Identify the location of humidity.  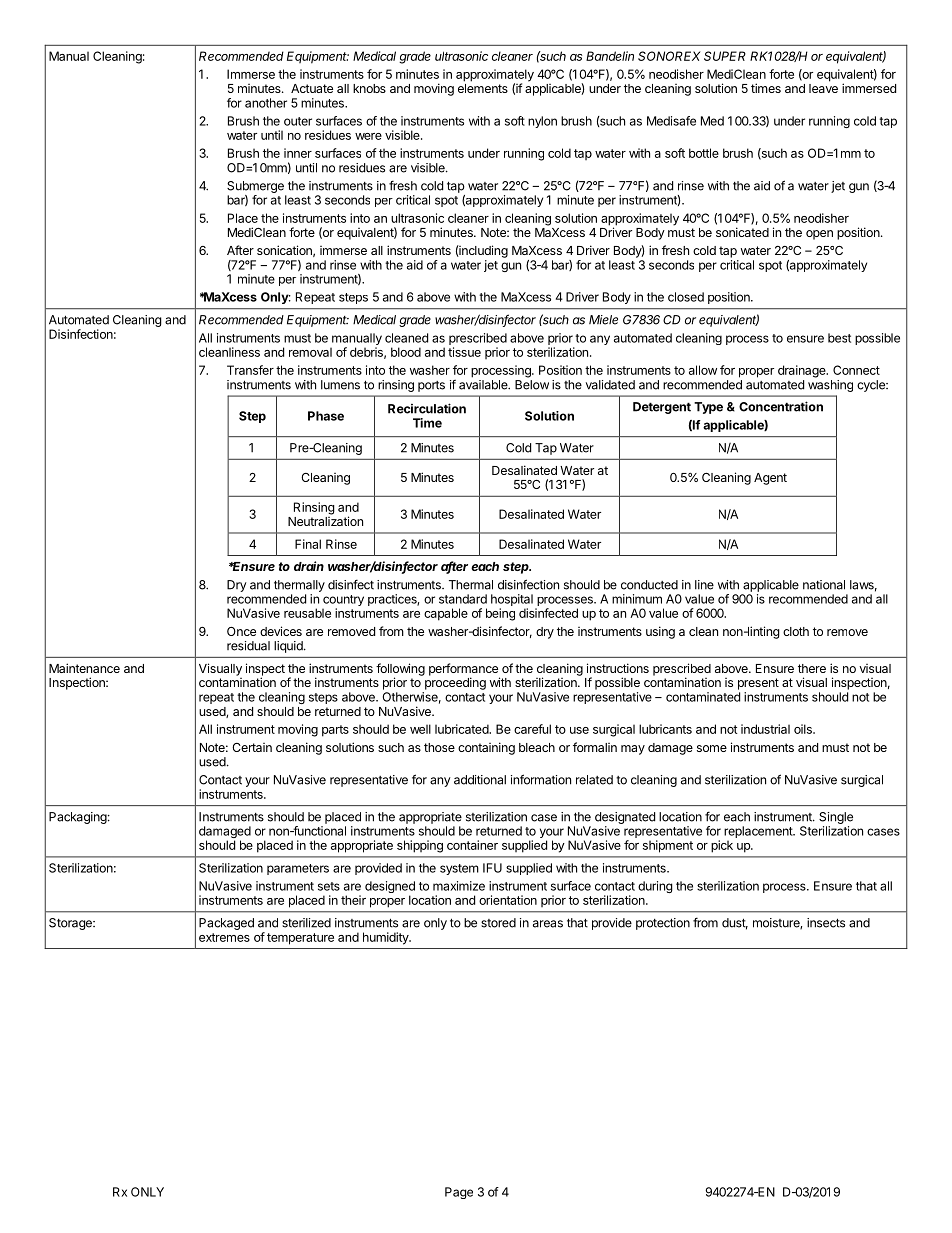
(387, 938).
